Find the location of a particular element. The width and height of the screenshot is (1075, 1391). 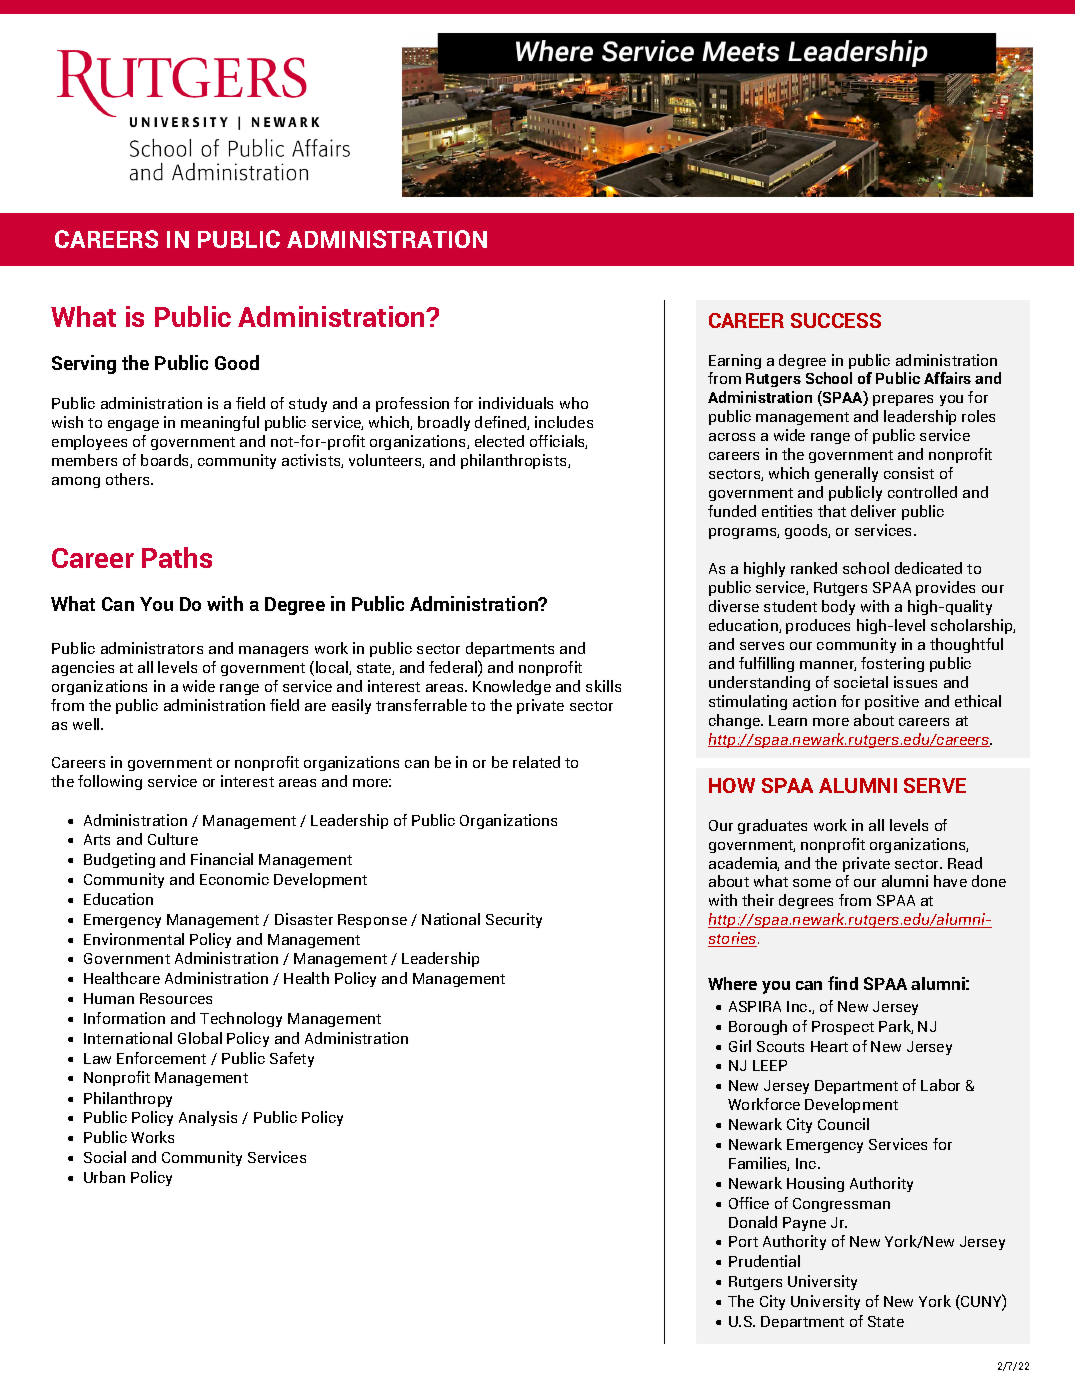

Paths is located at coordinates (177, 557).
